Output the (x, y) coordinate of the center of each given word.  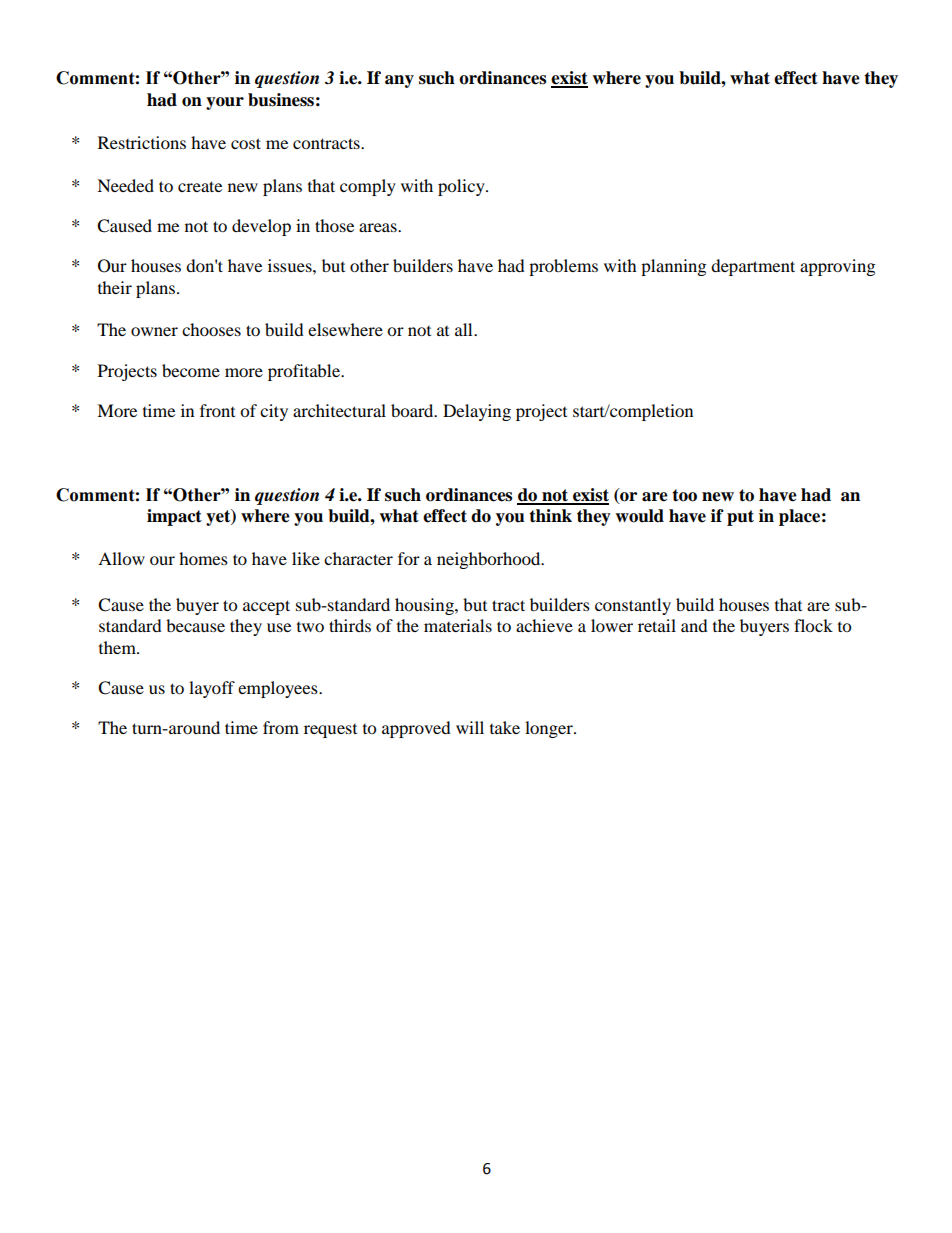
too (684, 495)
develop (261, 227)
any (399, 81)
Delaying (477, 412)
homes (203, 558)
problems (563, 267)
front (217, 410)
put (740, 518)
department (753, 267)
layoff (212, 689)
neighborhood (490, 560)
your (225, 103)
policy (462, 187)
